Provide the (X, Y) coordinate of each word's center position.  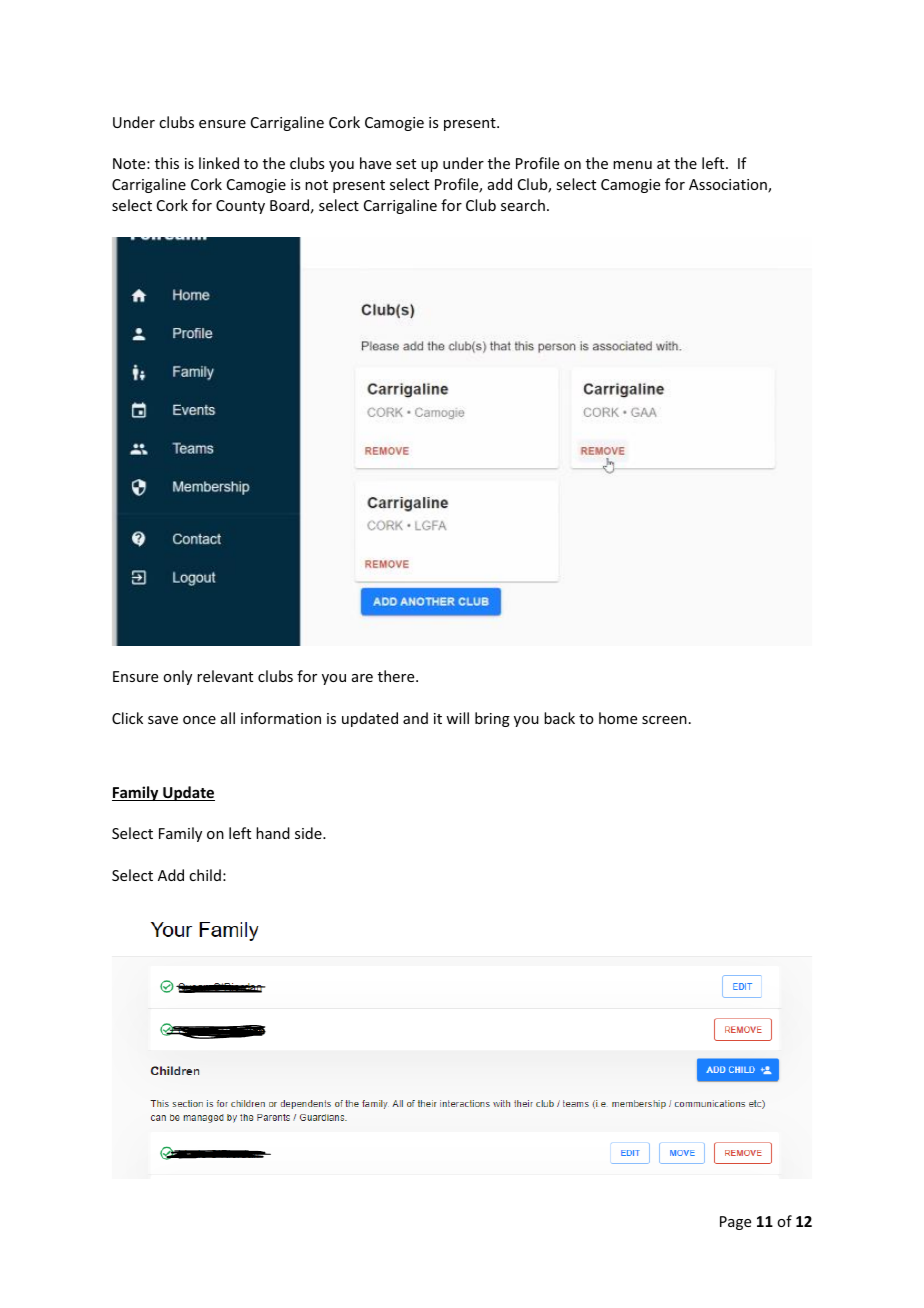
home (618, 718)
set (406, 164)
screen (664, 720)
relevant (225, 676)
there (397, 676)
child (205, 875)
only (177, 677)
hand (273, 833)
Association (729, 186)
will (457, 718)
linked (219, 163)
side (309, 833)
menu (632, 165)
